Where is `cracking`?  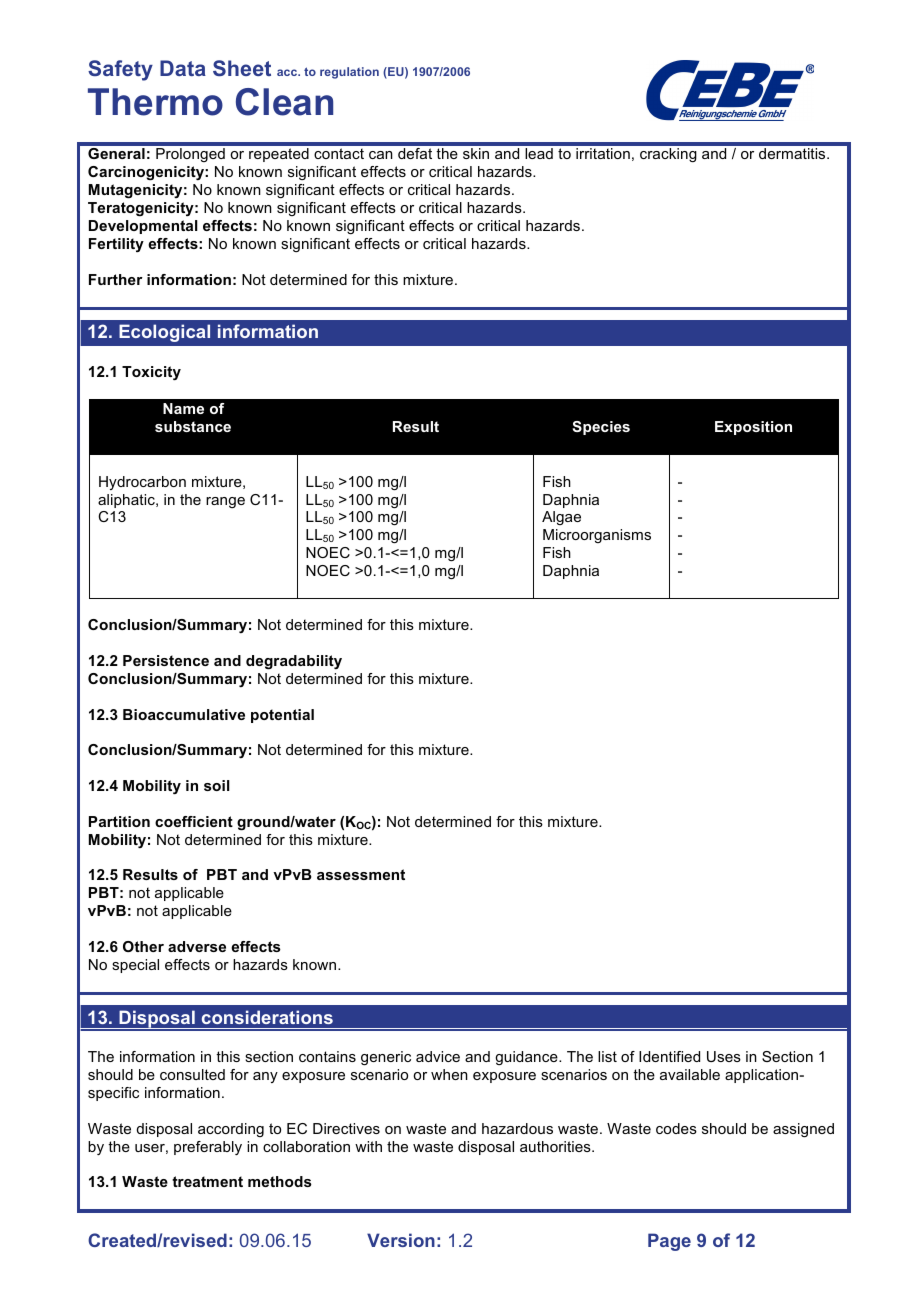 cracking is located at coordinates (668, 155).
